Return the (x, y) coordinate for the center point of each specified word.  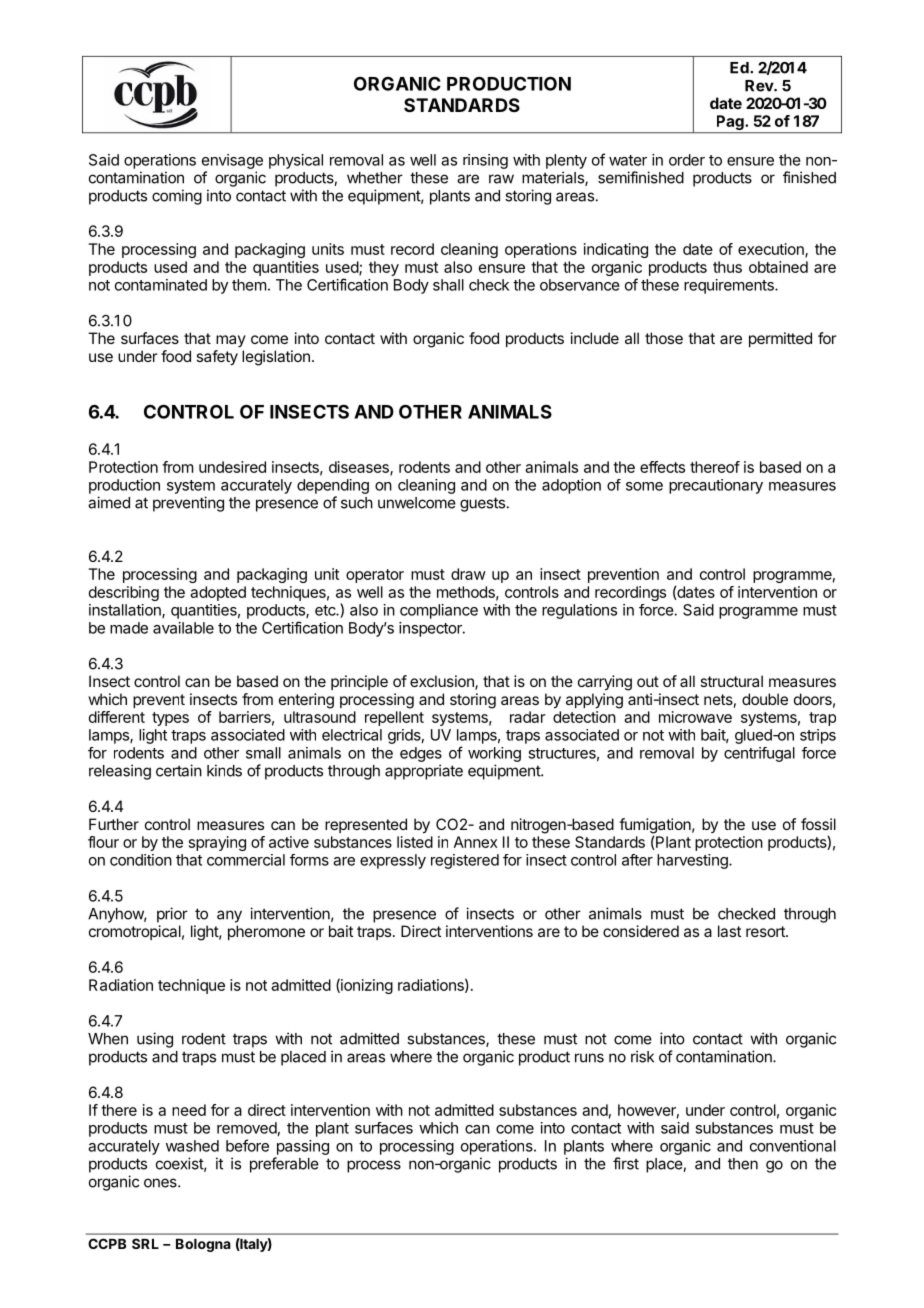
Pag (730, 124)
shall (448, 285)
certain (179, 770)
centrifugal (759, 754)
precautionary (716, 486)
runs (589, 1058)
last (729, 931)
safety (217, 358)
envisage (232, 161)
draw (468, 574)
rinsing (485, 161)
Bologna (203, 1245)
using (155, 1040)
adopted (218, 593)
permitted (780, 339)
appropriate (424, 772)
